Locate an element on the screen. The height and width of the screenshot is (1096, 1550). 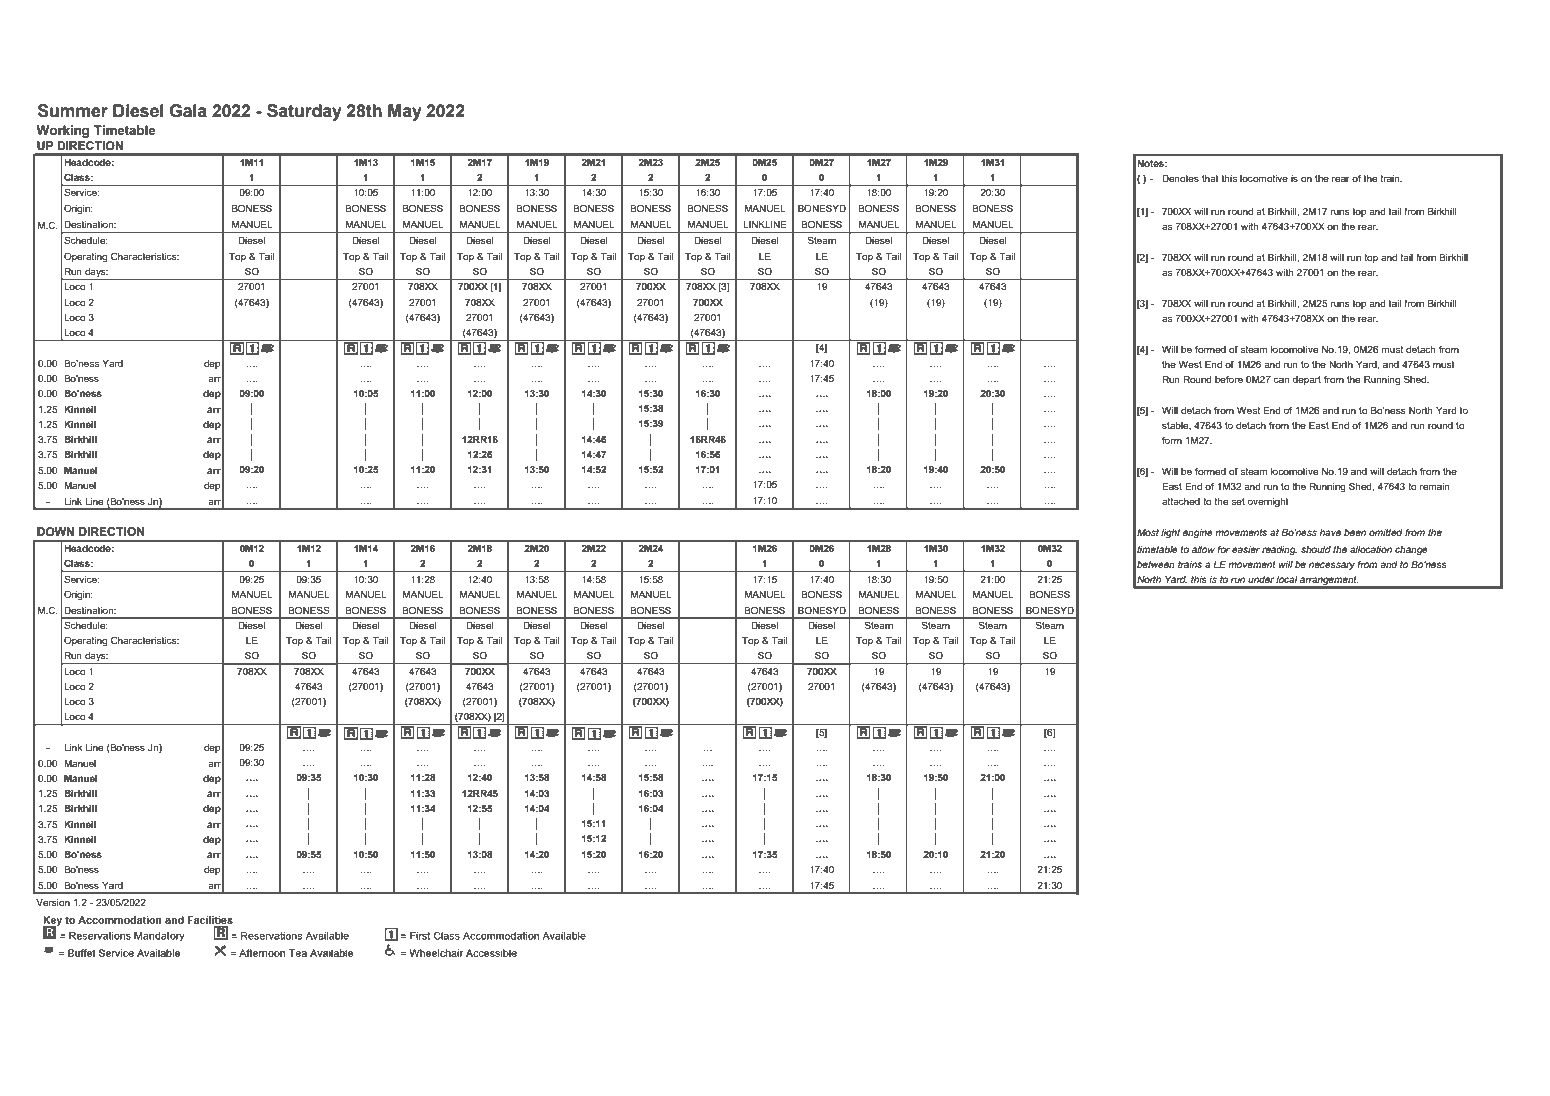
Gala is located at coordinates (188, 111).
